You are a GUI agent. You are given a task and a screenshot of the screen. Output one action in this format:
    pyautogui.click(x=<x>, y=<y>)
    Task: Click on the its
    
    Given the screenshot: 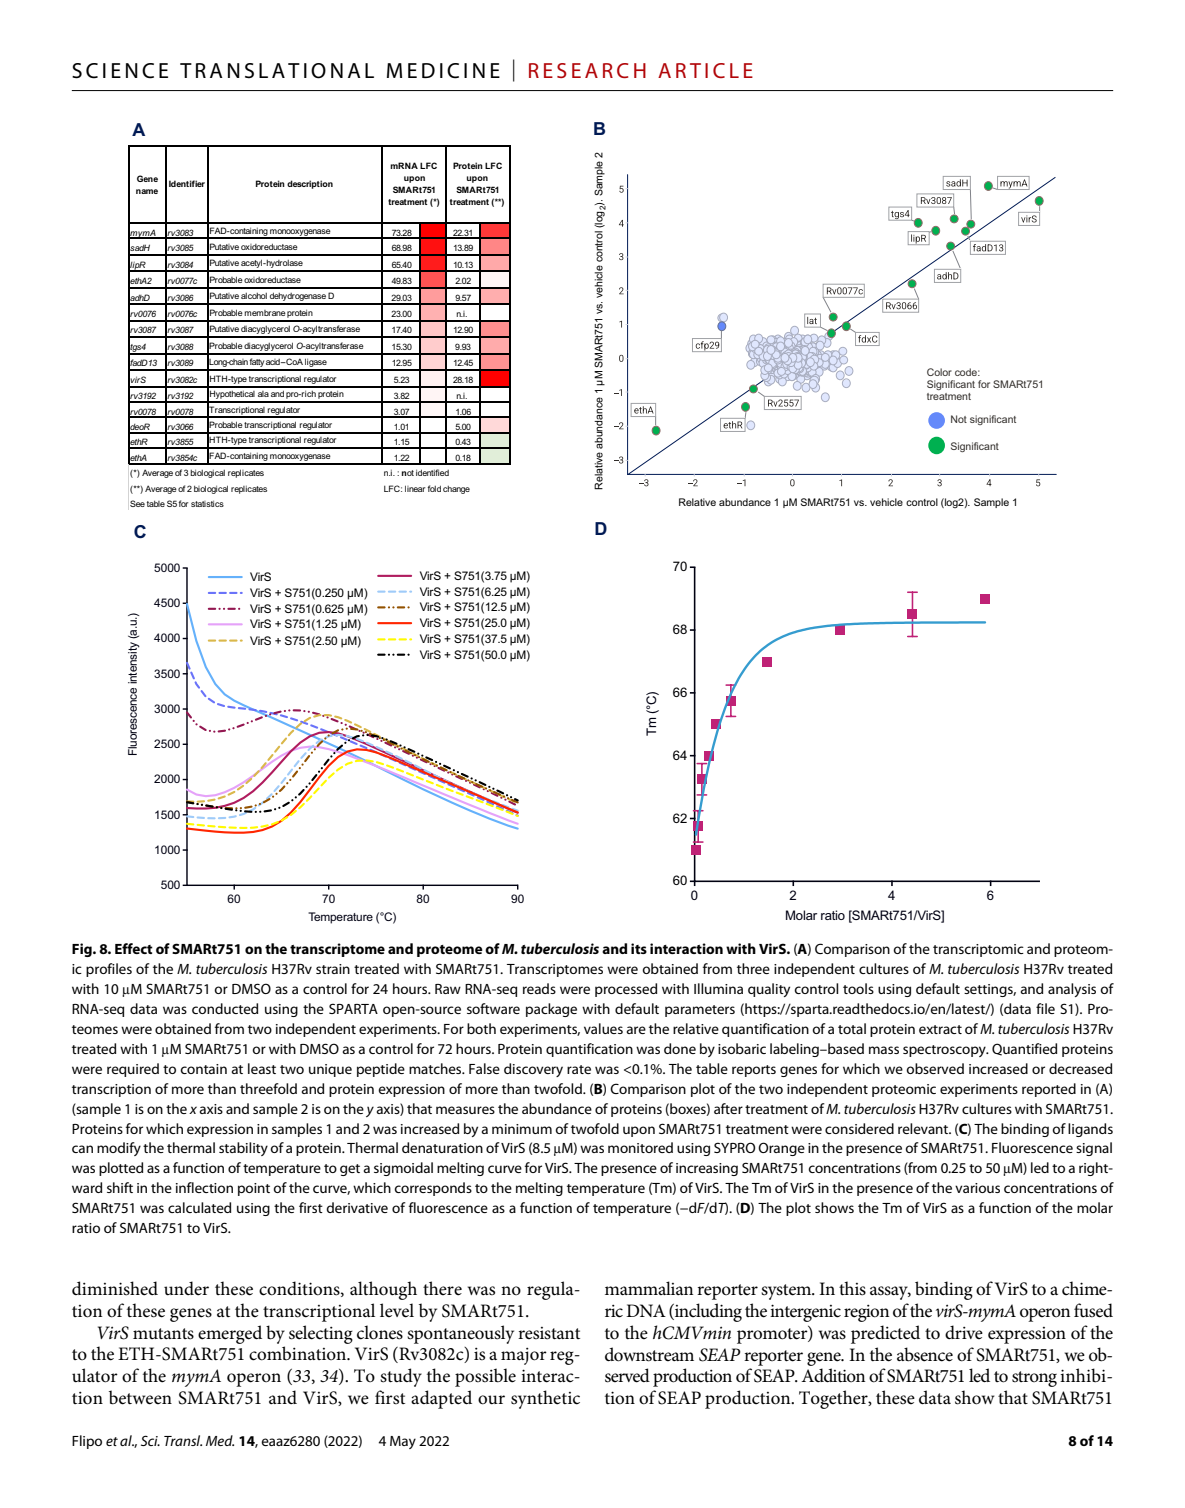 What is the action you would take?
    pyautogui.click(x=639, y=948)
